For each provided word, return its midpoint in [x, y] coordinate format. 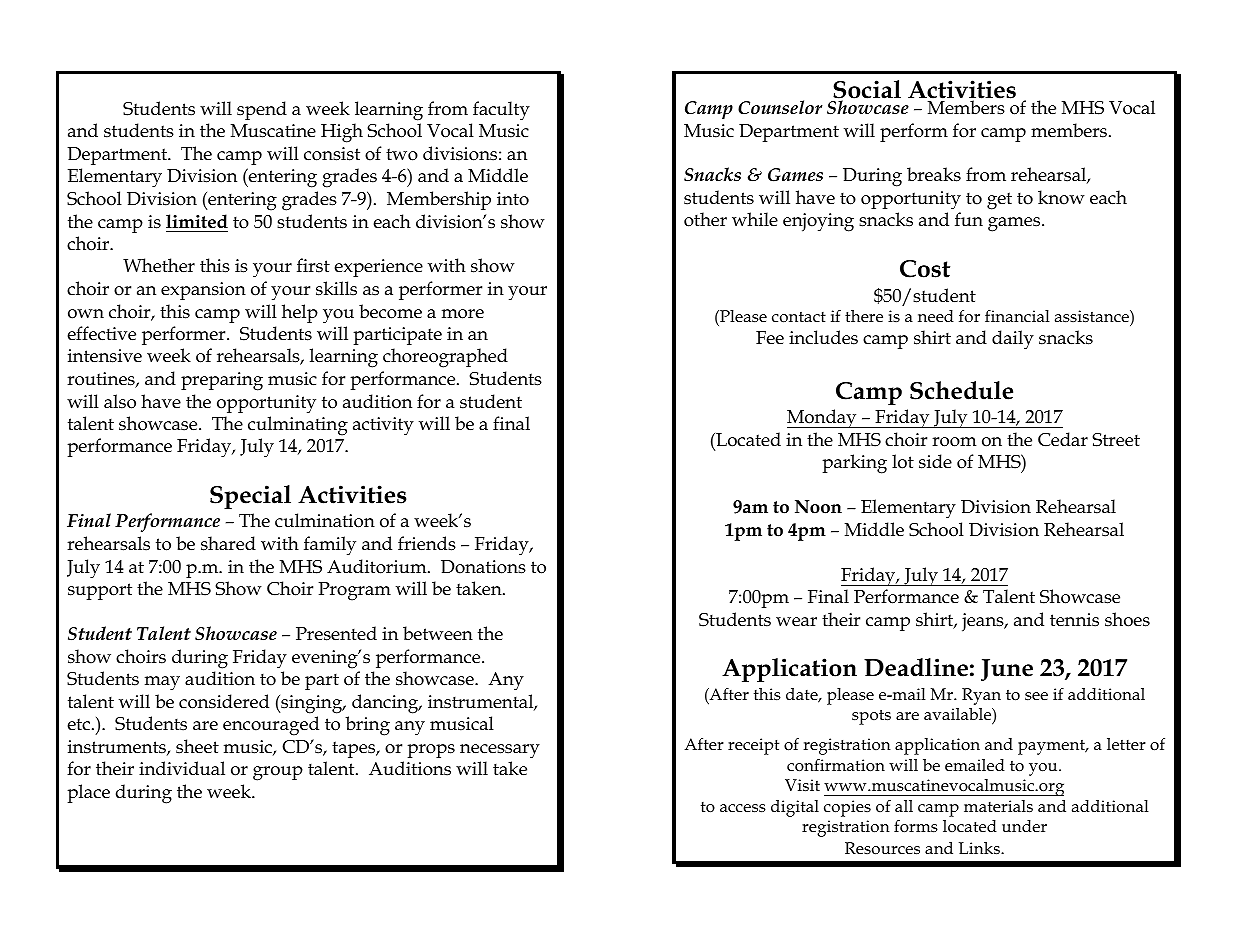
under [1024, 826]
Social [867, 90]
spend [262, 110]
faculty [501, 111]
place [88, 793]
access [743, 808]
